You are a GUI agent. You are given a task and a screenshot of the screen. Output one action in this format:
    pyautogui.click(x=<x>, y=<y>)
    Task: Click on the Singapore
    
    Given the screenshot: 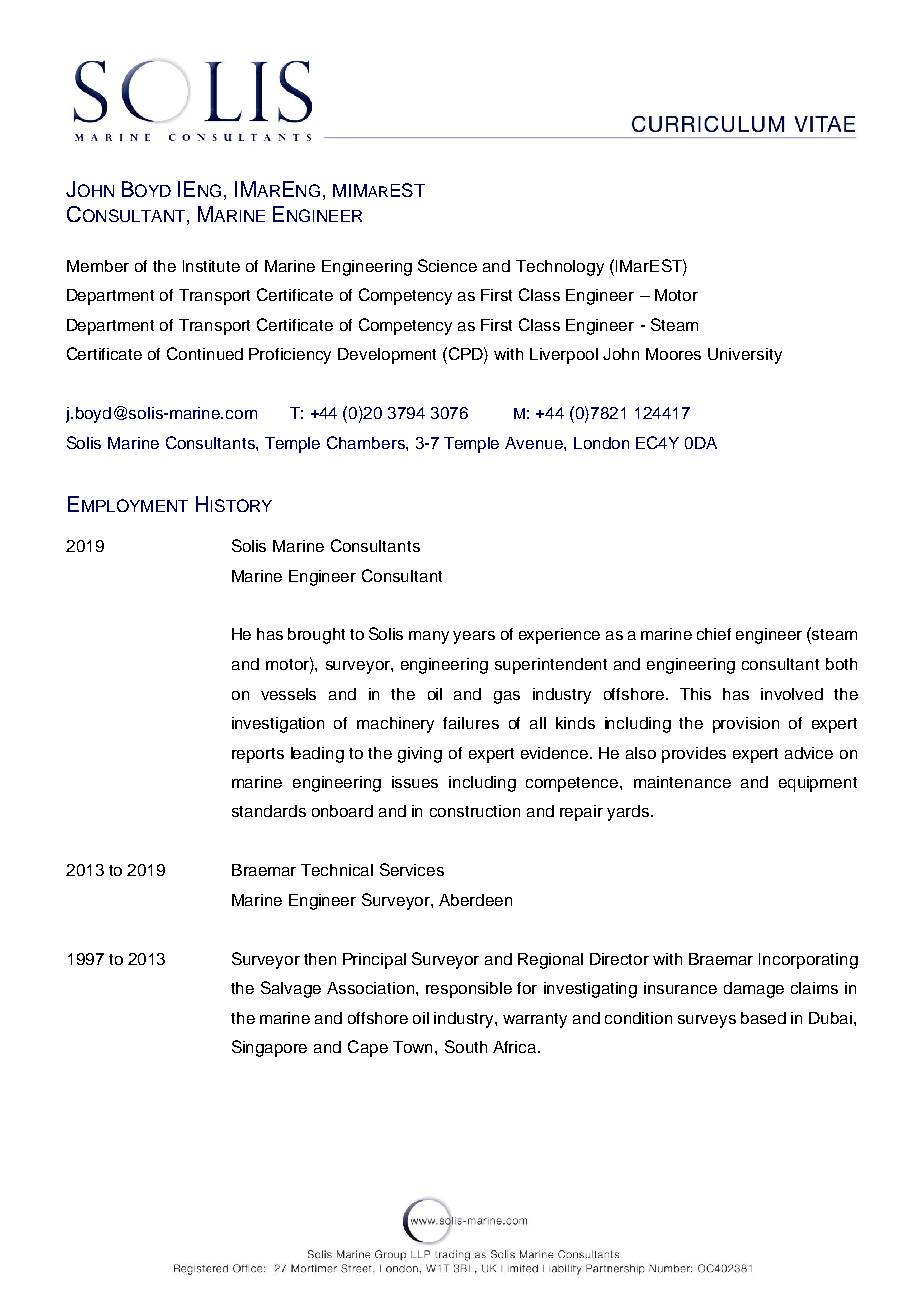 What is the action you would take?
    pyautogui.click(x=269, y=1048)
